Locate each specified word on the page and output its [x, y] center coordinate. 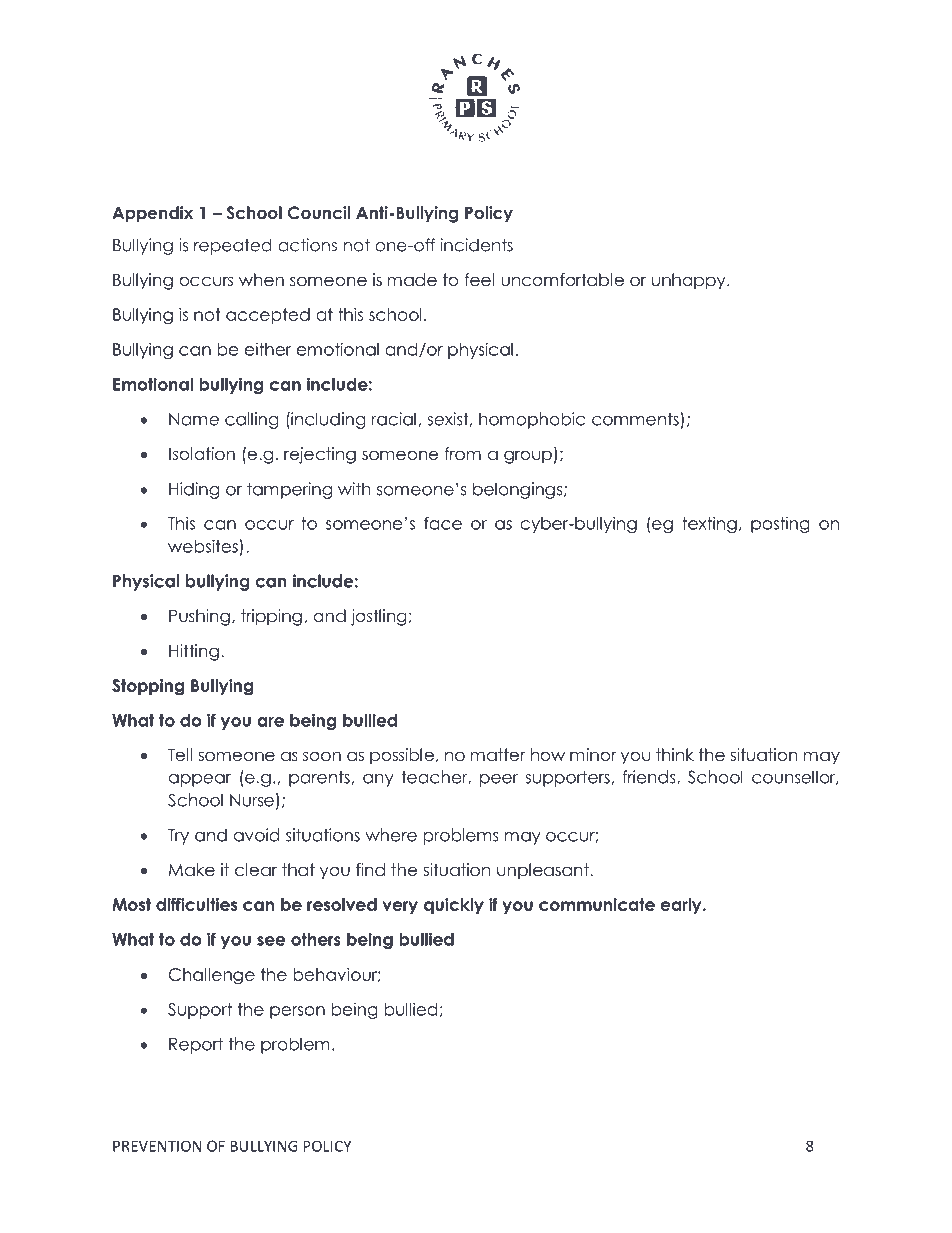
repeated [232, 246]
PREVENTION [157, 1146]
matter [497, 755]
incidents [477, 245]
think [675, 754]
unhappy [690, 281]
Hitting [194, 652]
